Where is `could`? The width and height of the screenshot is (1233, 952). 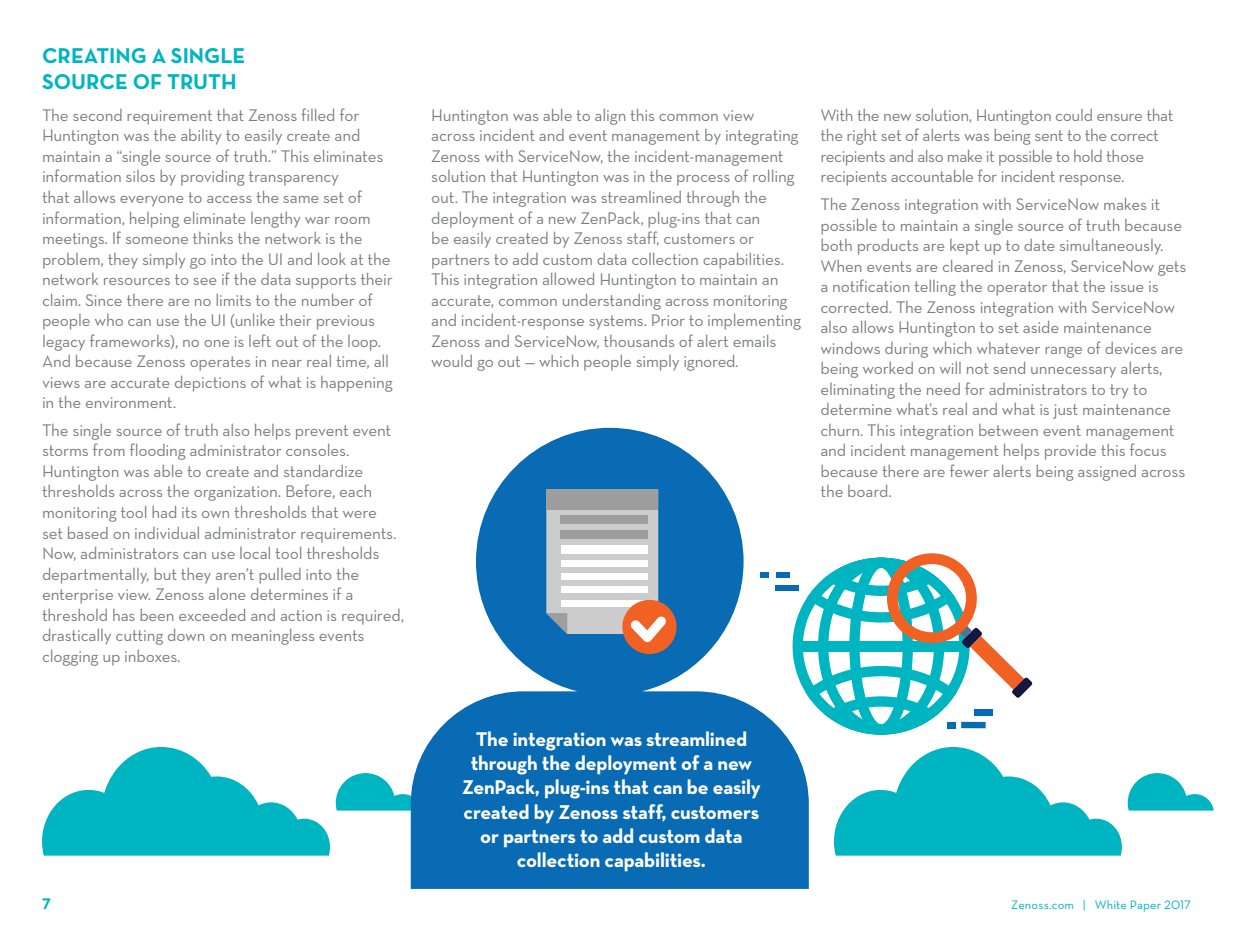
could is located at coordinates (1074, 115).
